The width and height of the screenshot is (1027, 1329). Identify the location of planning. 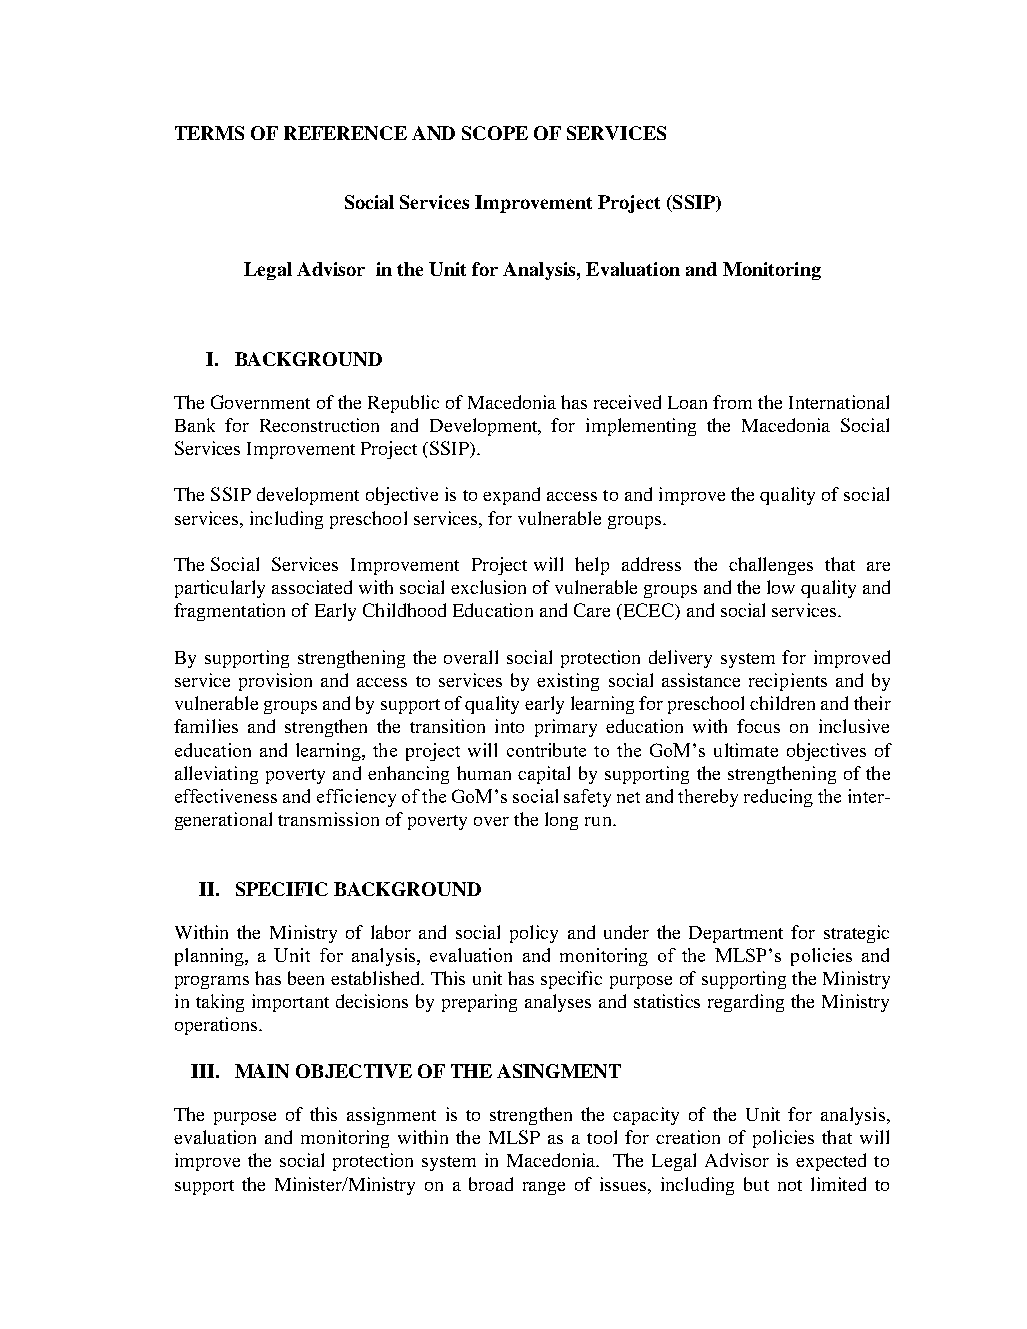
(210, 957).
